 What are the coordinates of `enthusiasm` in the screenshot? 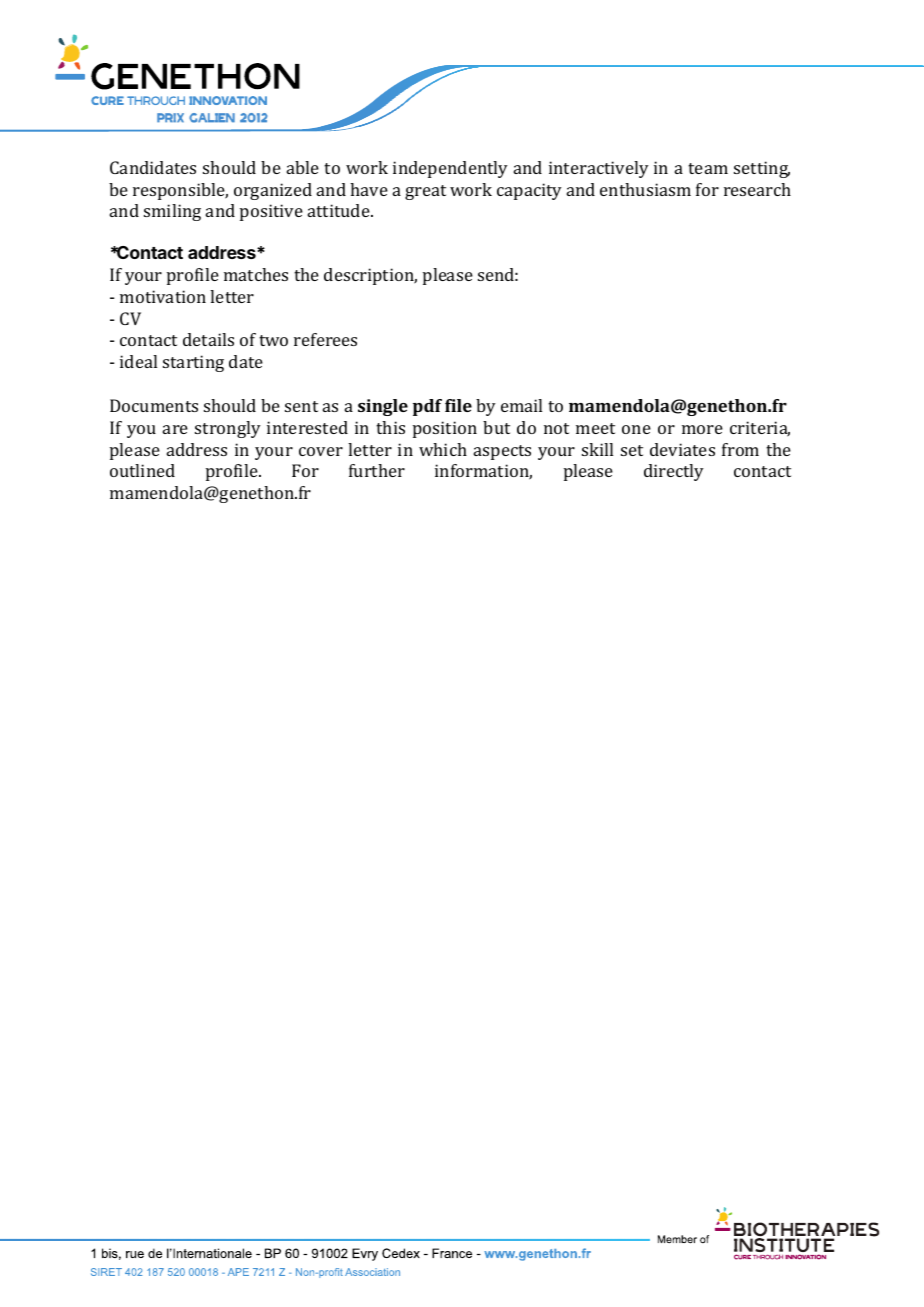 It's located at (645, 189).
